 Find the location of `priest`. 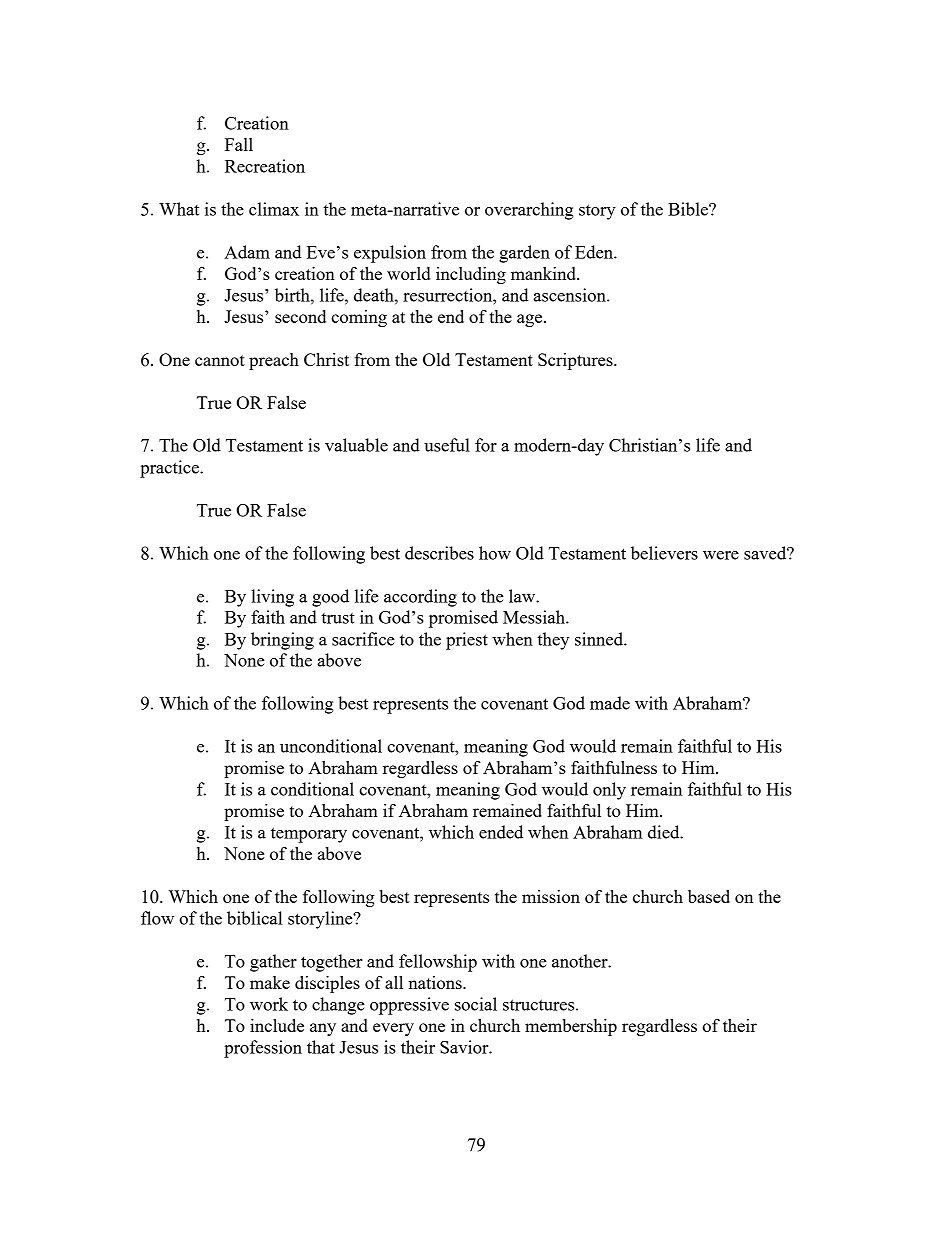

priest is located at coordinates (467, 641).
